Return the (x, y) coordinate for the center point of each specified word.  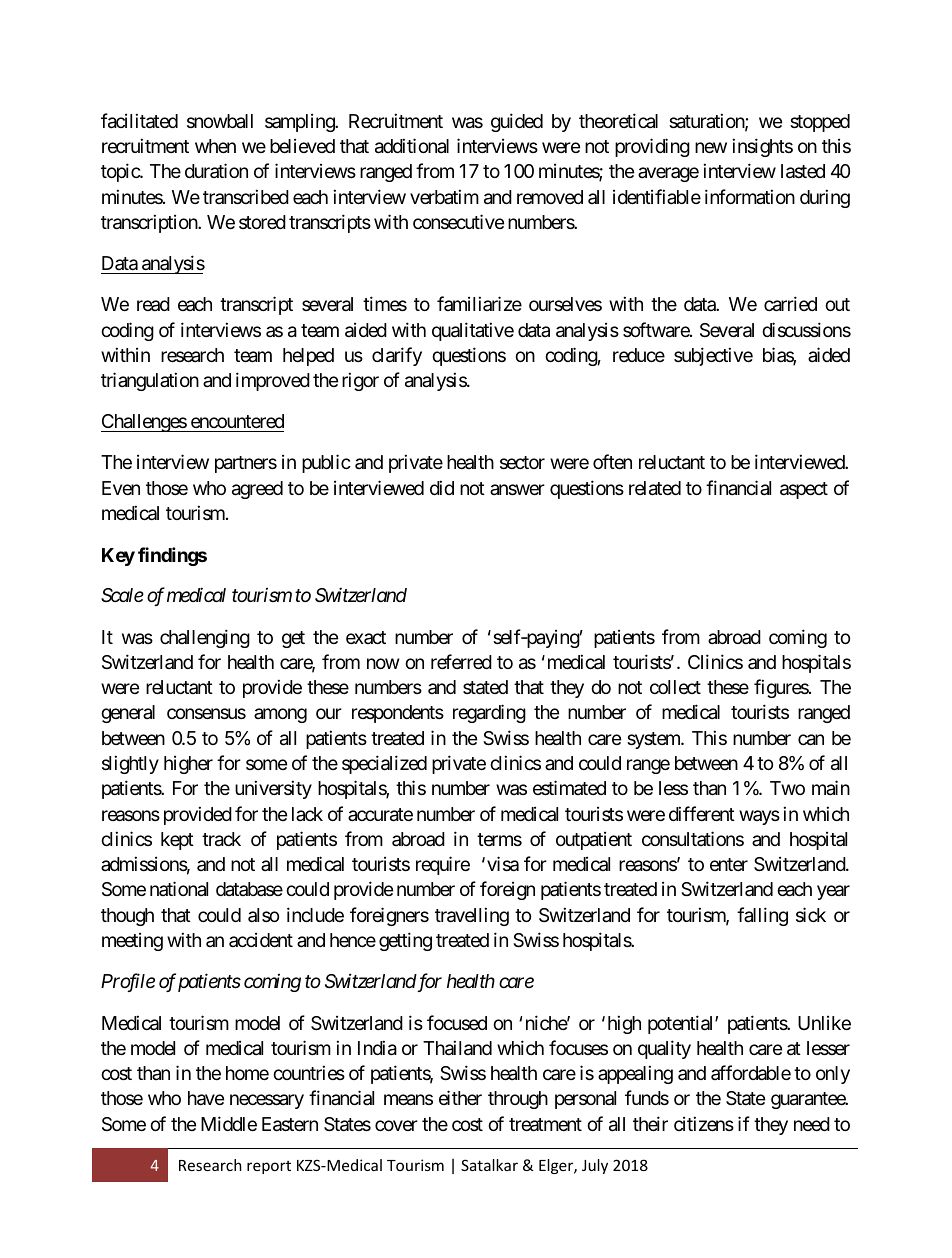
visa (503, 864)
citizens (704, 1123)
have (206, 1098)
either (460, 1097)
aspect (804, 490)
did (442, 487)
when (215, 146)
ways (759, 817)
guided (517, 122)
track (221, 839)
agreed (257, 490)
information (750, 196)
